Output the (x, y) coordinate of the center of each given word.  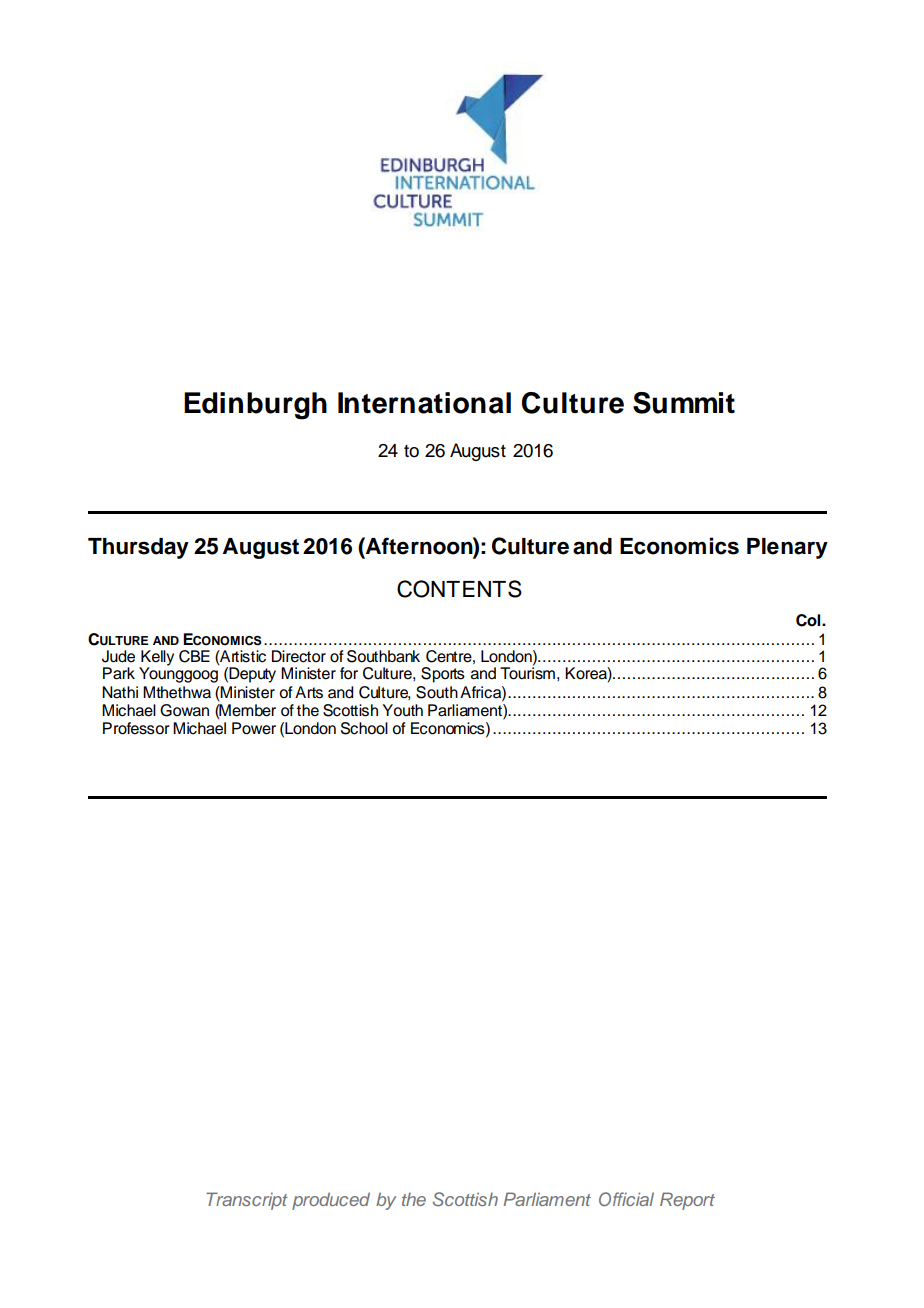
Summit (684, 403)
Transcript (247, 1201)
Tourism (527, 672)
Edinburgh (255, 406)
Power (254, 728)
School (364, 728)
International (424, 403)
